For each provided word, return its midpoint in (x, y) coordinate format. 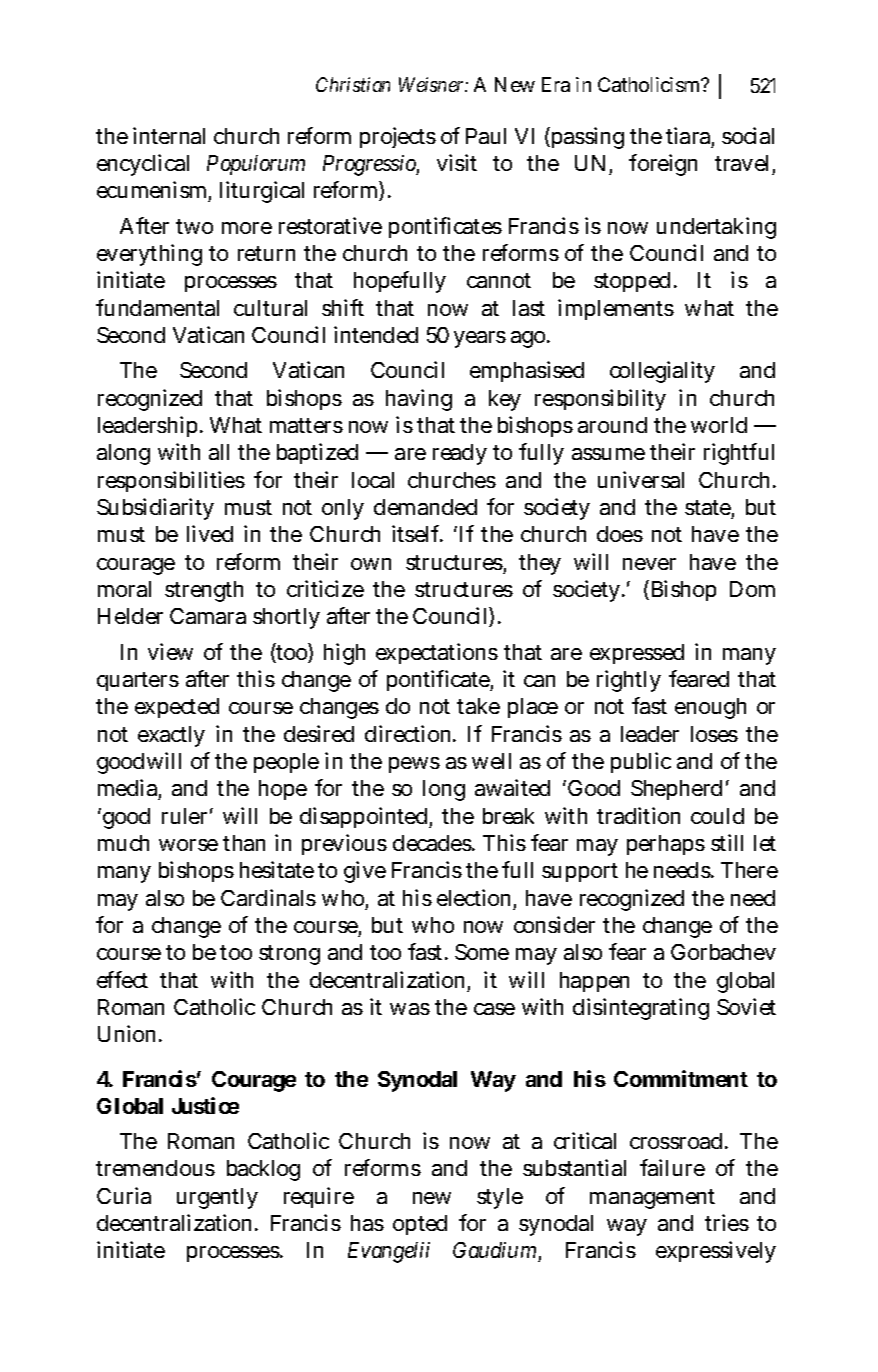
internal (169, 135)
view (170, 651)
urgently (217, 1198)
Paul (486, 136)
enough (710, 708)
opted (420, 1225)
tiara (688, 135)
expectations (437, 653)
